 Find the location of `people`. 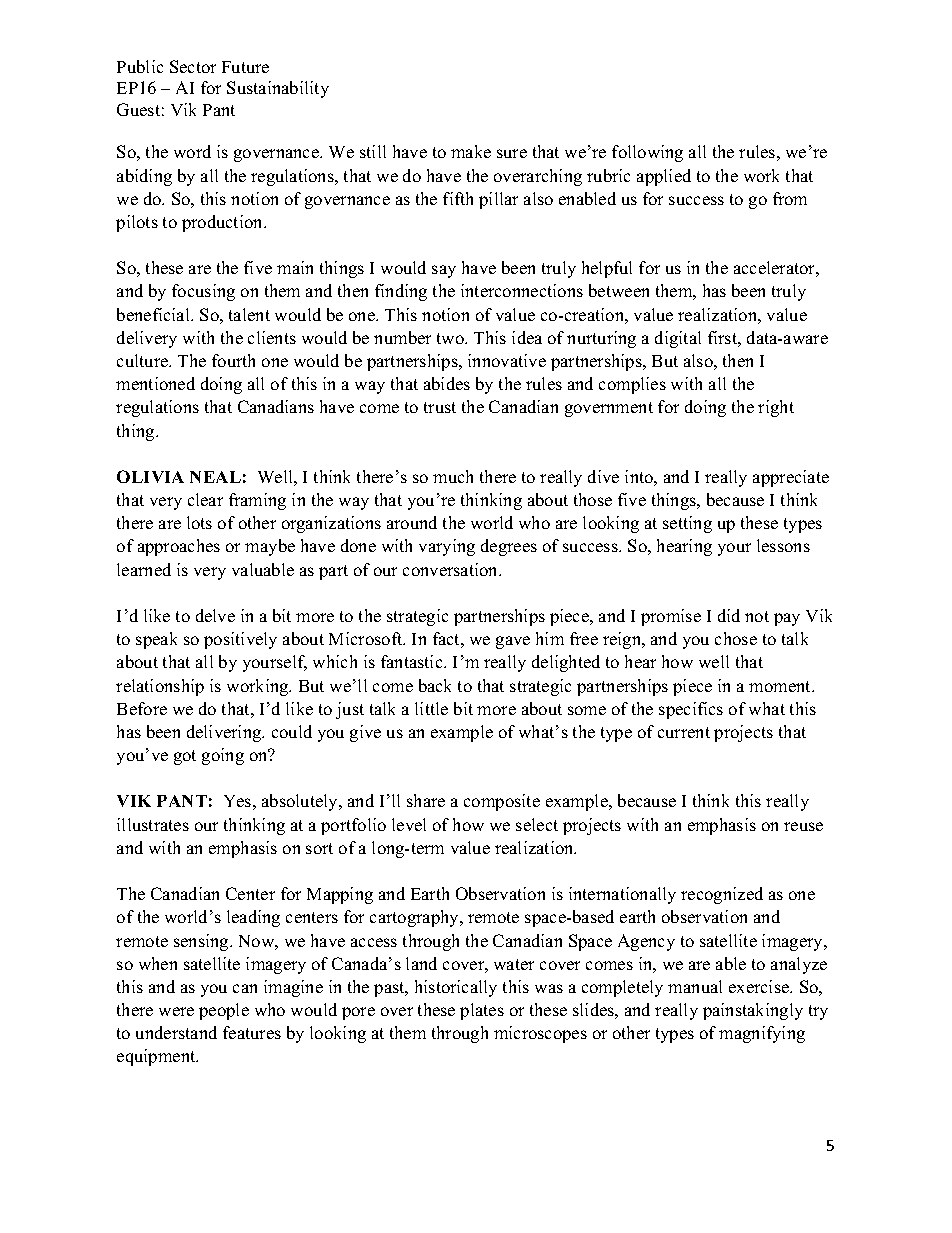

people is located at coordinates (224, 1011).
